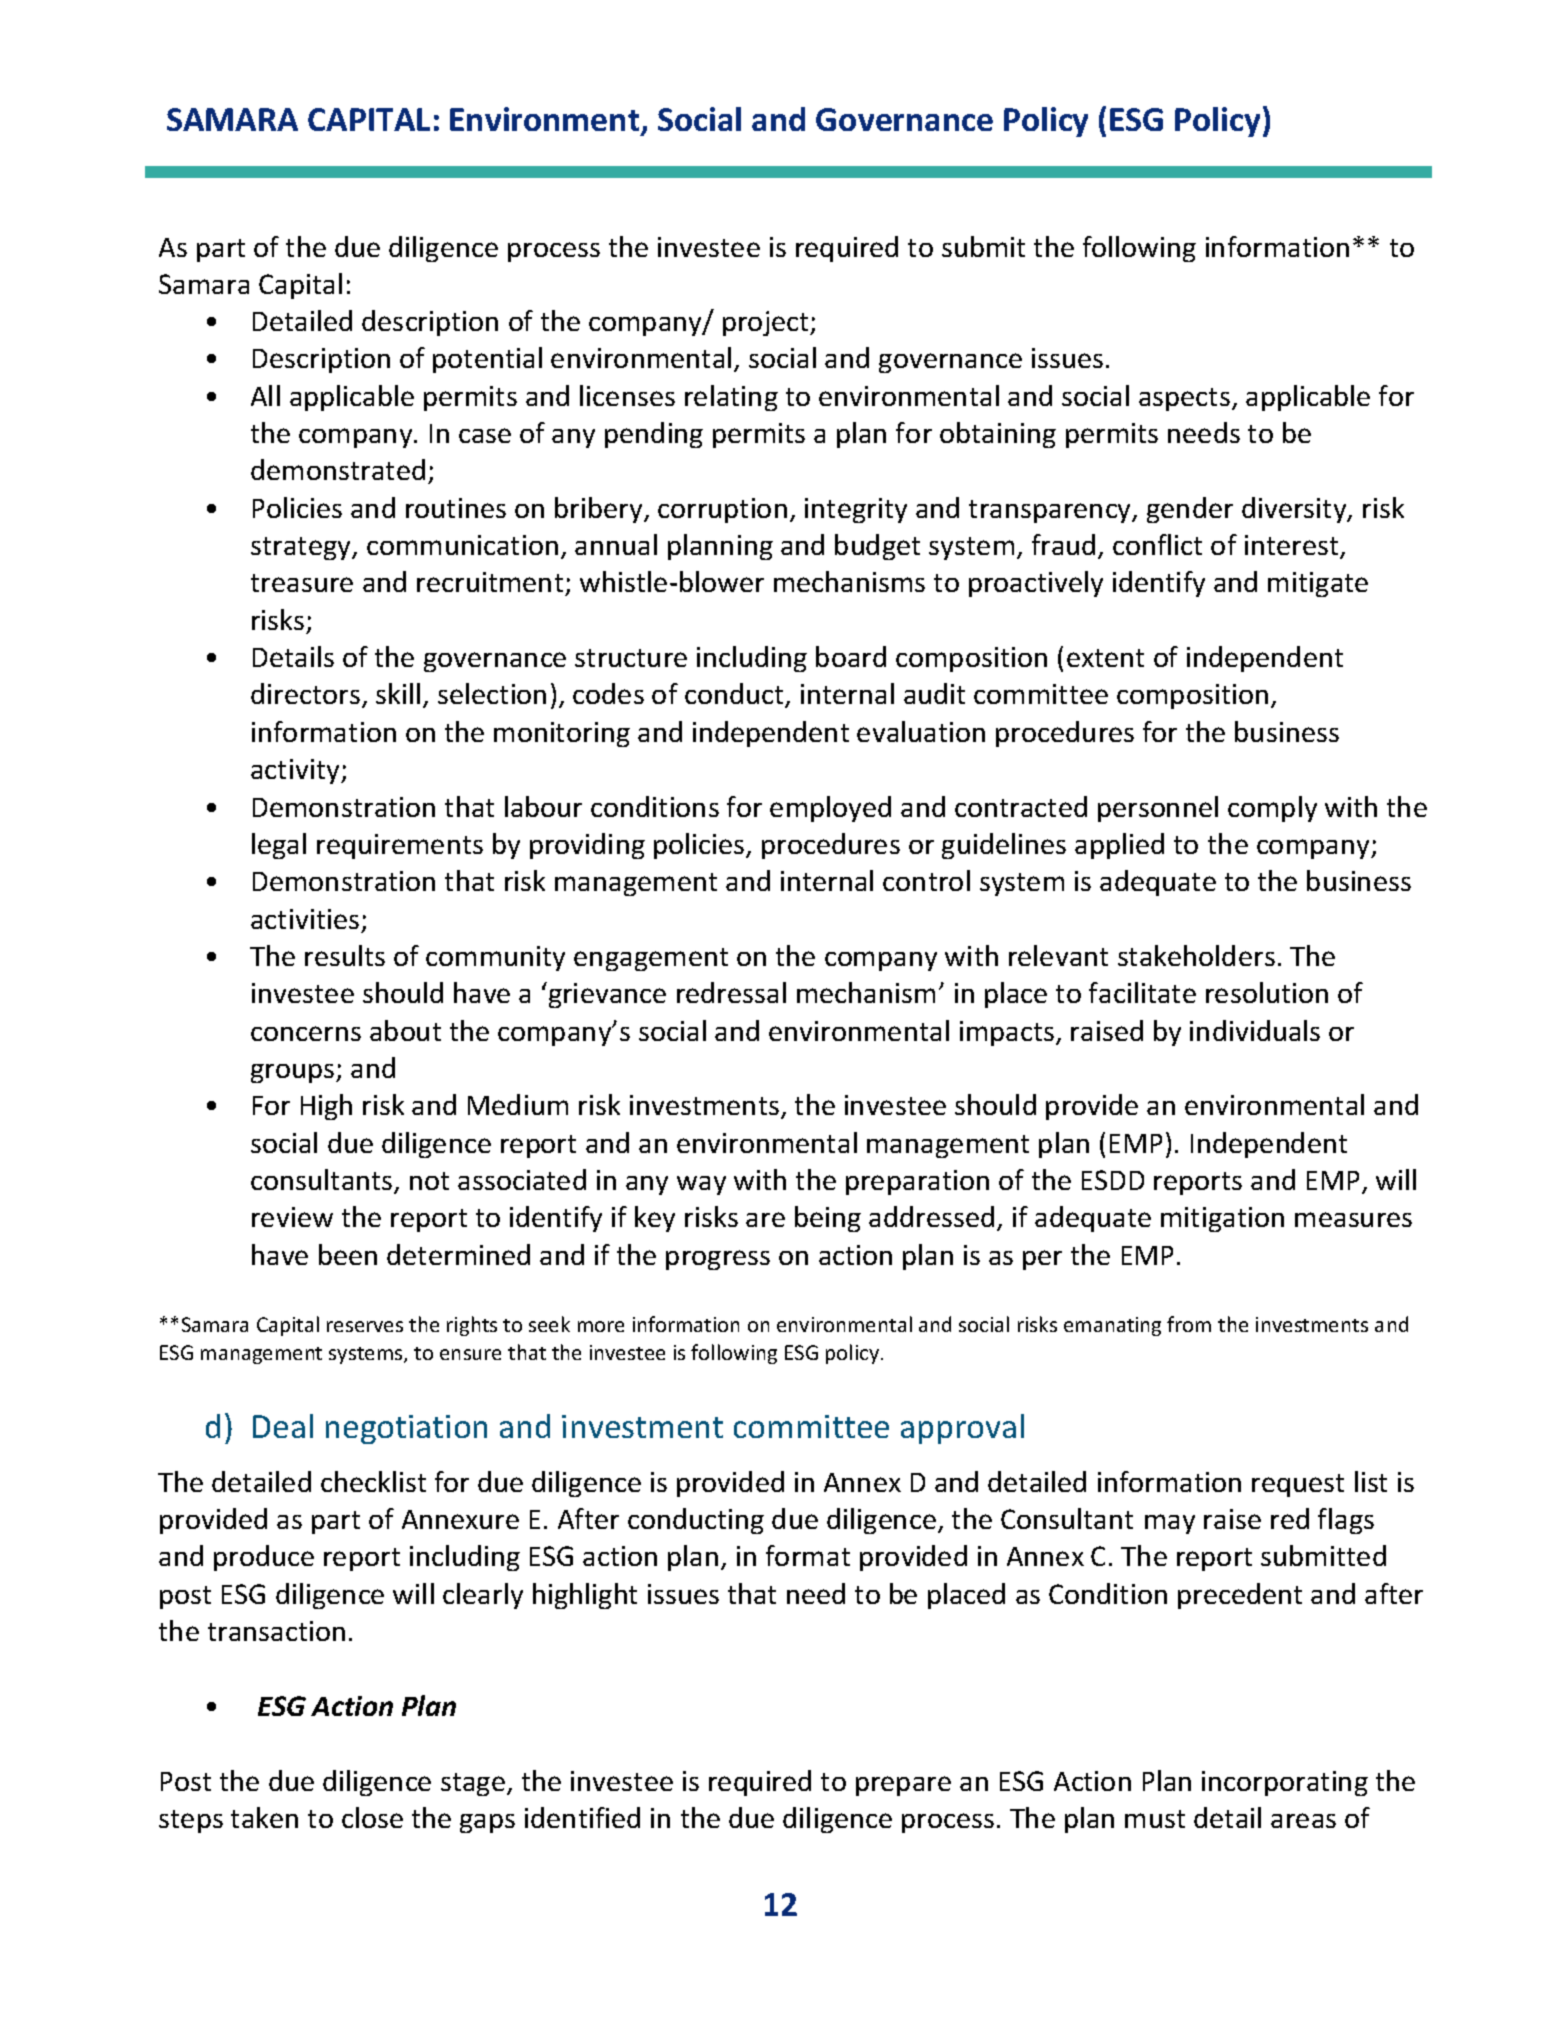 This page has width=1560, height=2019. What do you see at coordinates (731, 398) in the page?
I see `relating` at bounding box center [731, 398].
